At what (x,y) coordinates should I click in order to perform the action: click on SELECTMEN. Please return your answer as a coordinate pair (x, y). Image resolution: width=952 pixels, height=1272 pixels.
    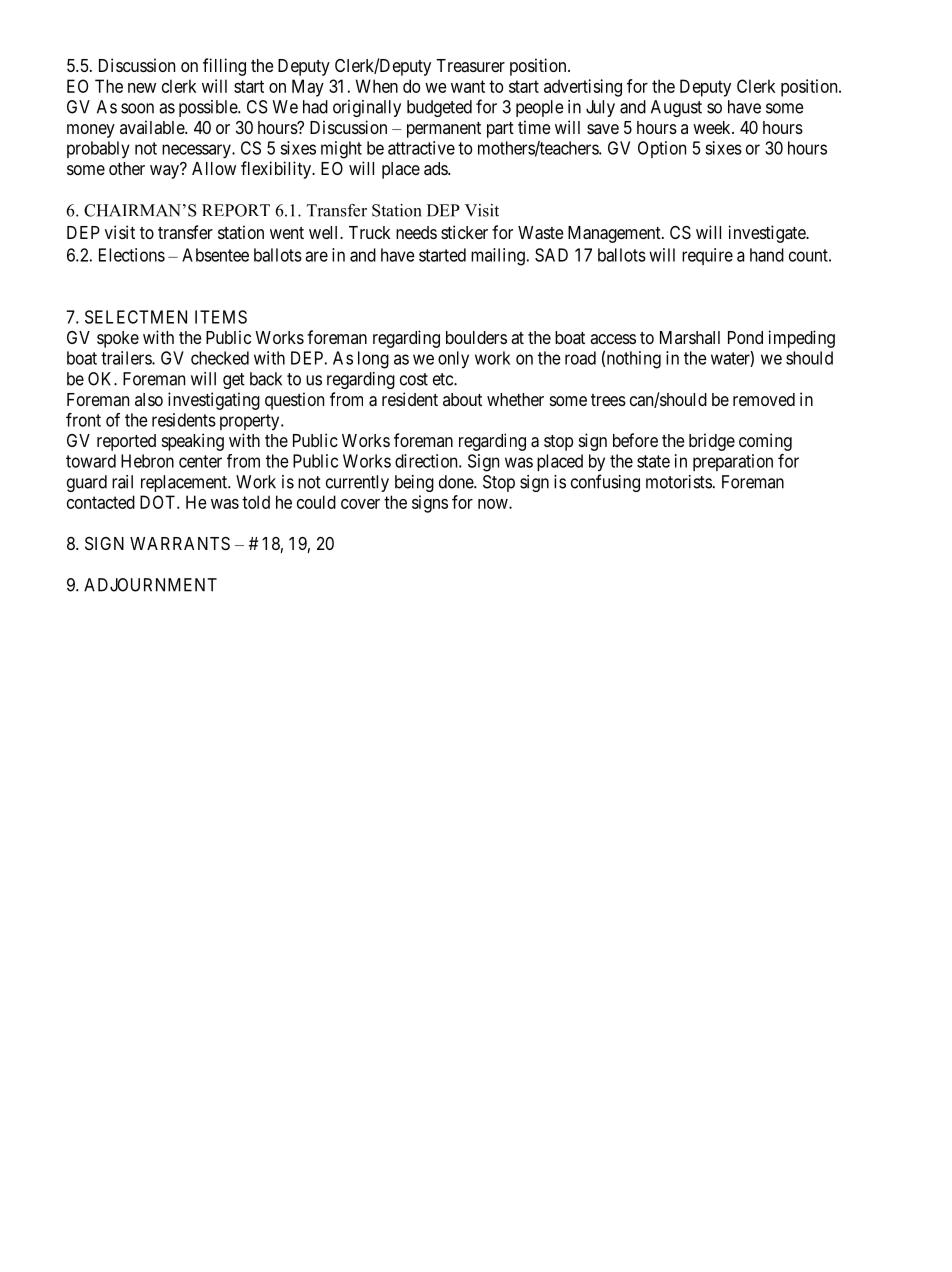
    Looking at the image, I should click on (136, 317).
